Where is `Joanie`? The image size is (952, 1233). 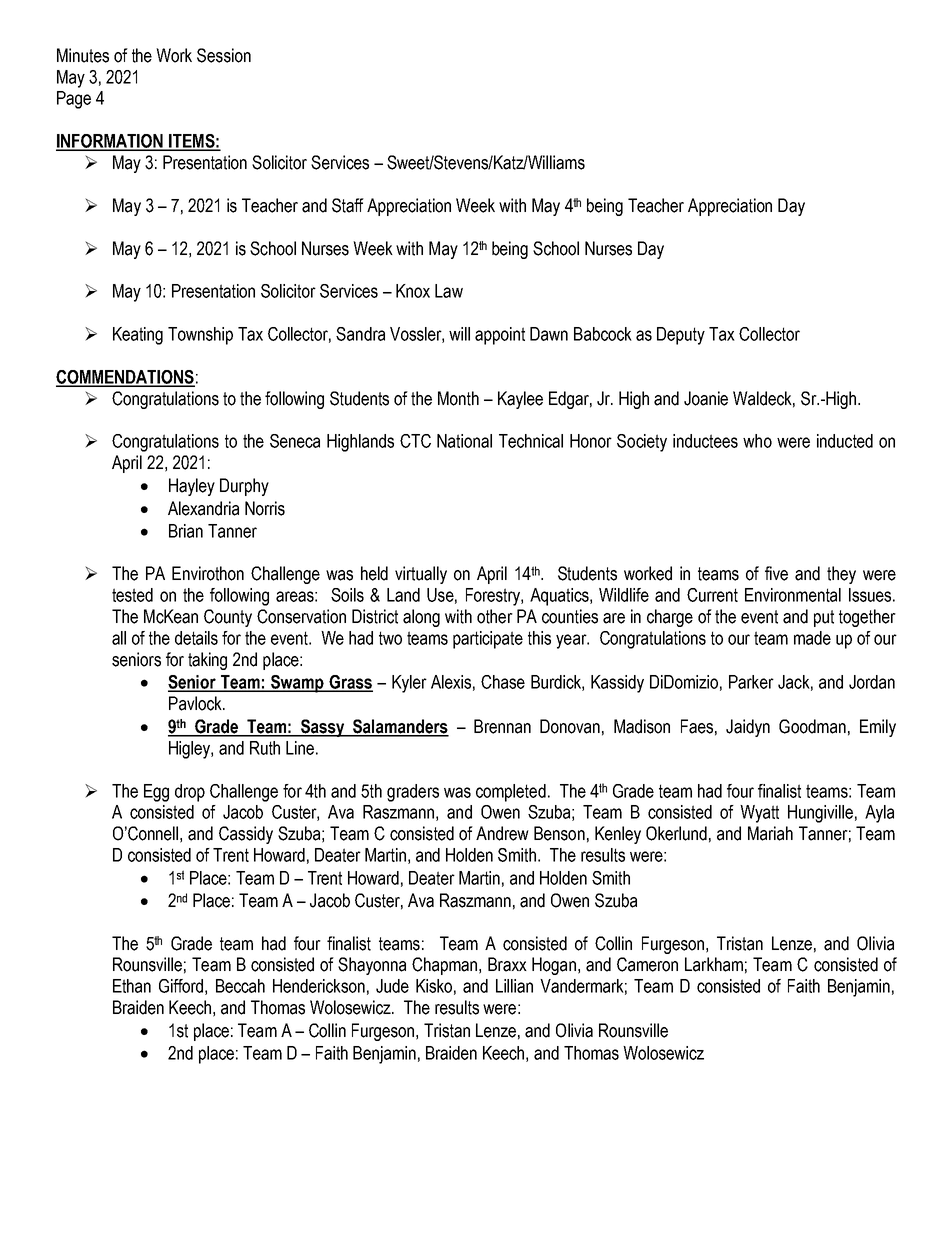 Joanie is located at coordinates (706, 398).
